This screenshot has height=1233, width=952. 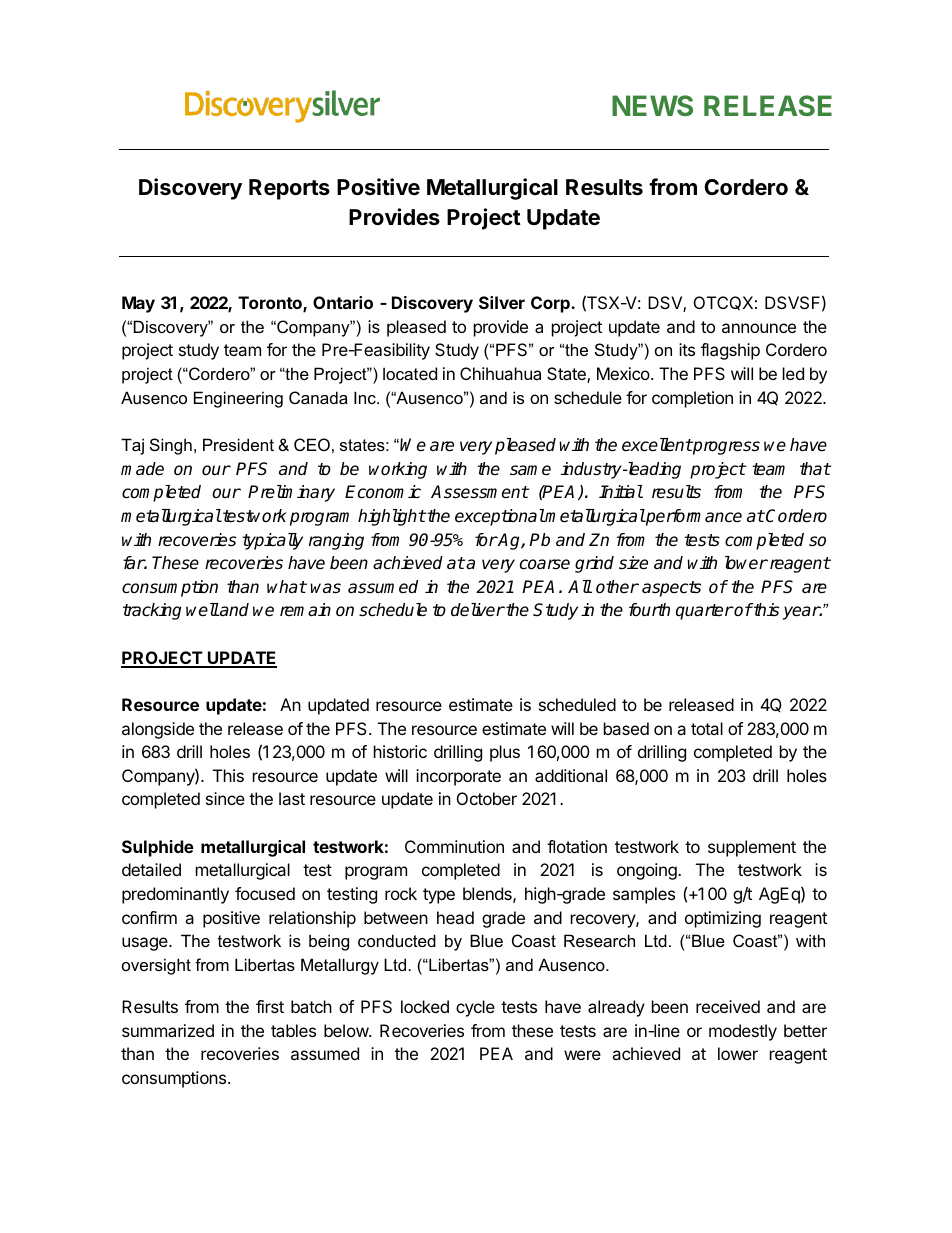 I want to click on Reports, so click(x=289, y=189).
